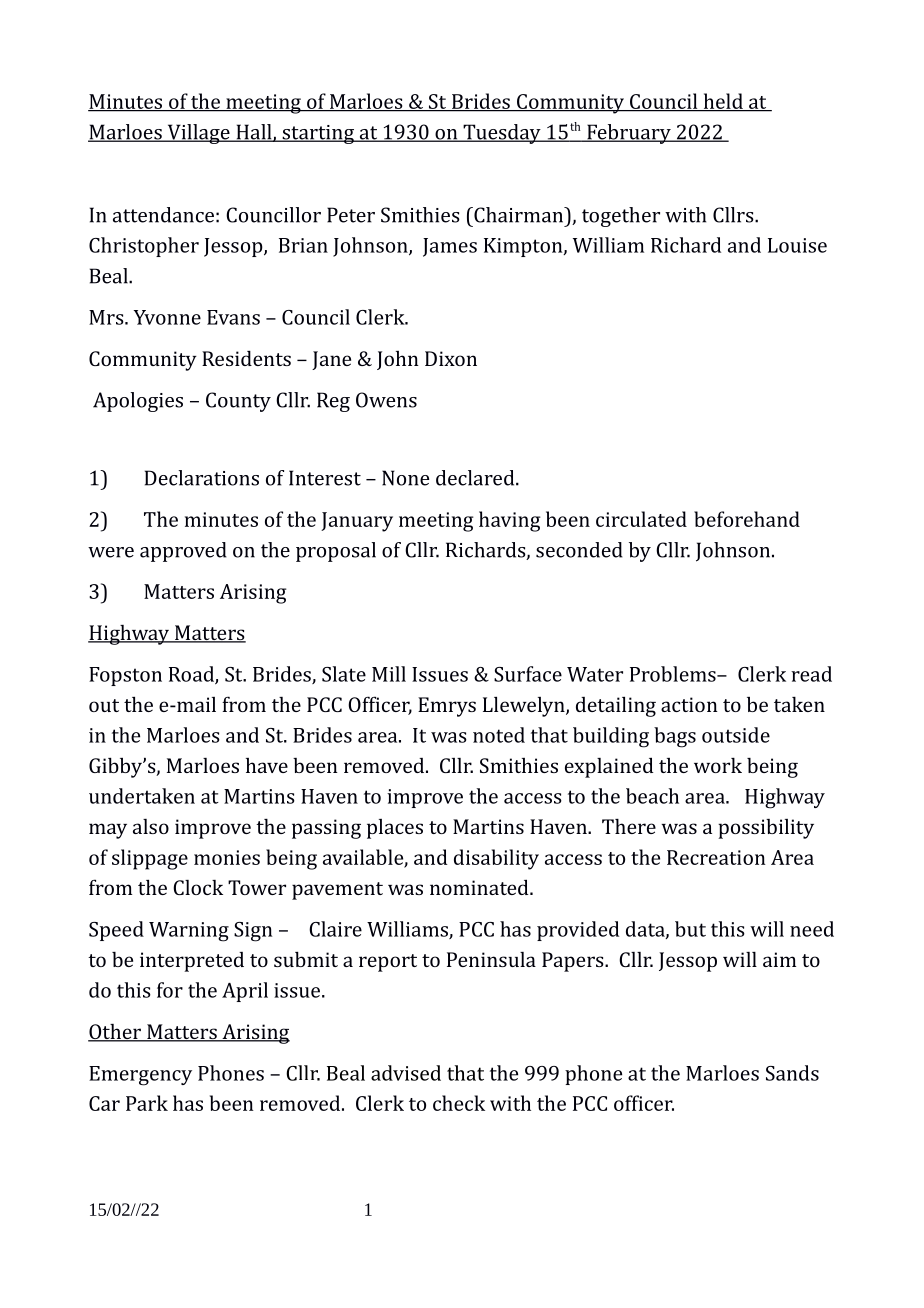 The height and width of the screenshot is (1308, 924). I want to click on beforehand, so click(747, 519).
